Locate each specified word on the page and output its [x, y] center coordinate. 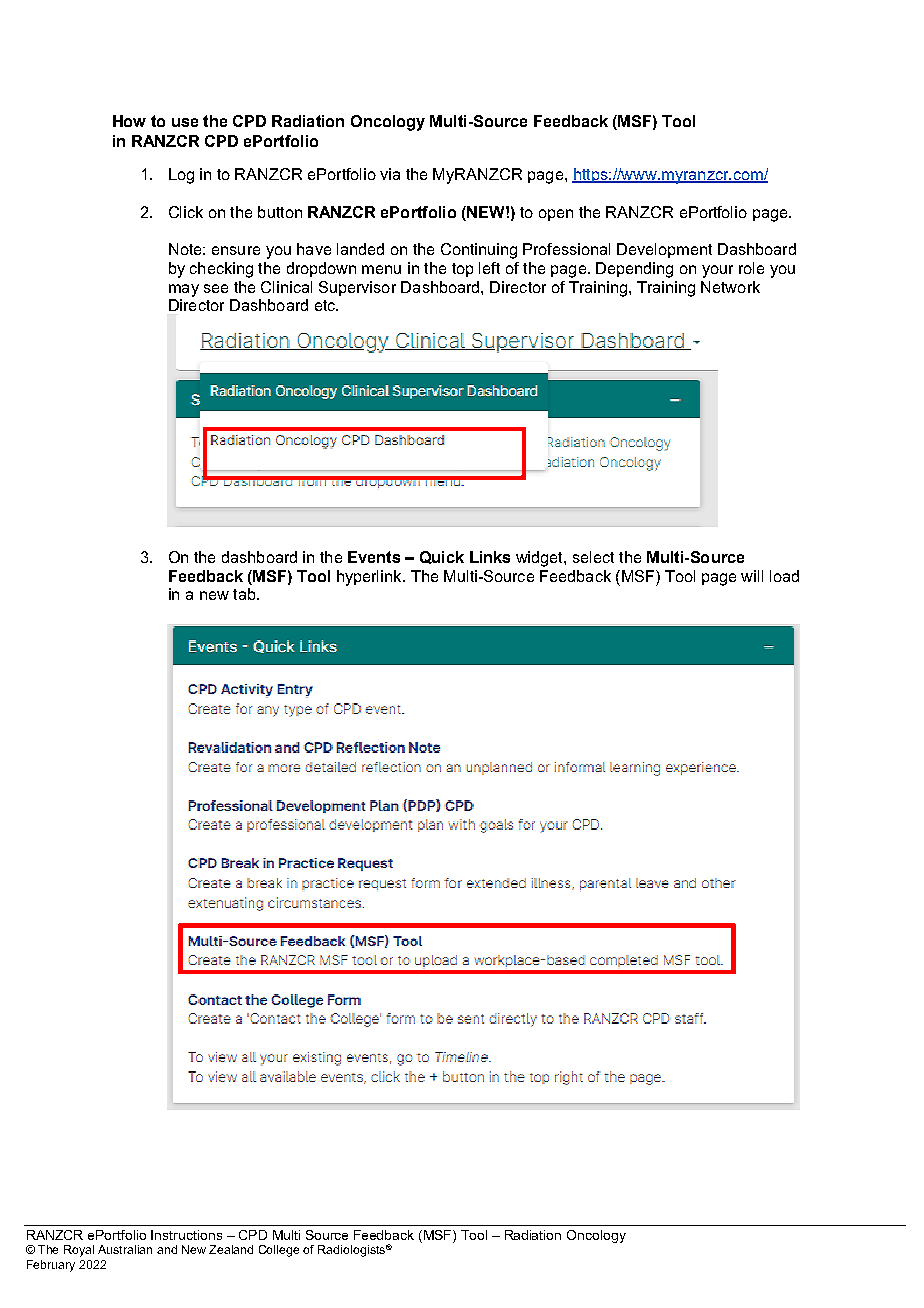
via [390, 174]
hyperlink [370, 578]
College [279, 1251]
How [129, 121]
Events [374, 557]
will [752, 576]
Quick [442, 557]
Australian [125, 1249]
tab [245, 594]
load [784, 576]
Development [664, 250]
